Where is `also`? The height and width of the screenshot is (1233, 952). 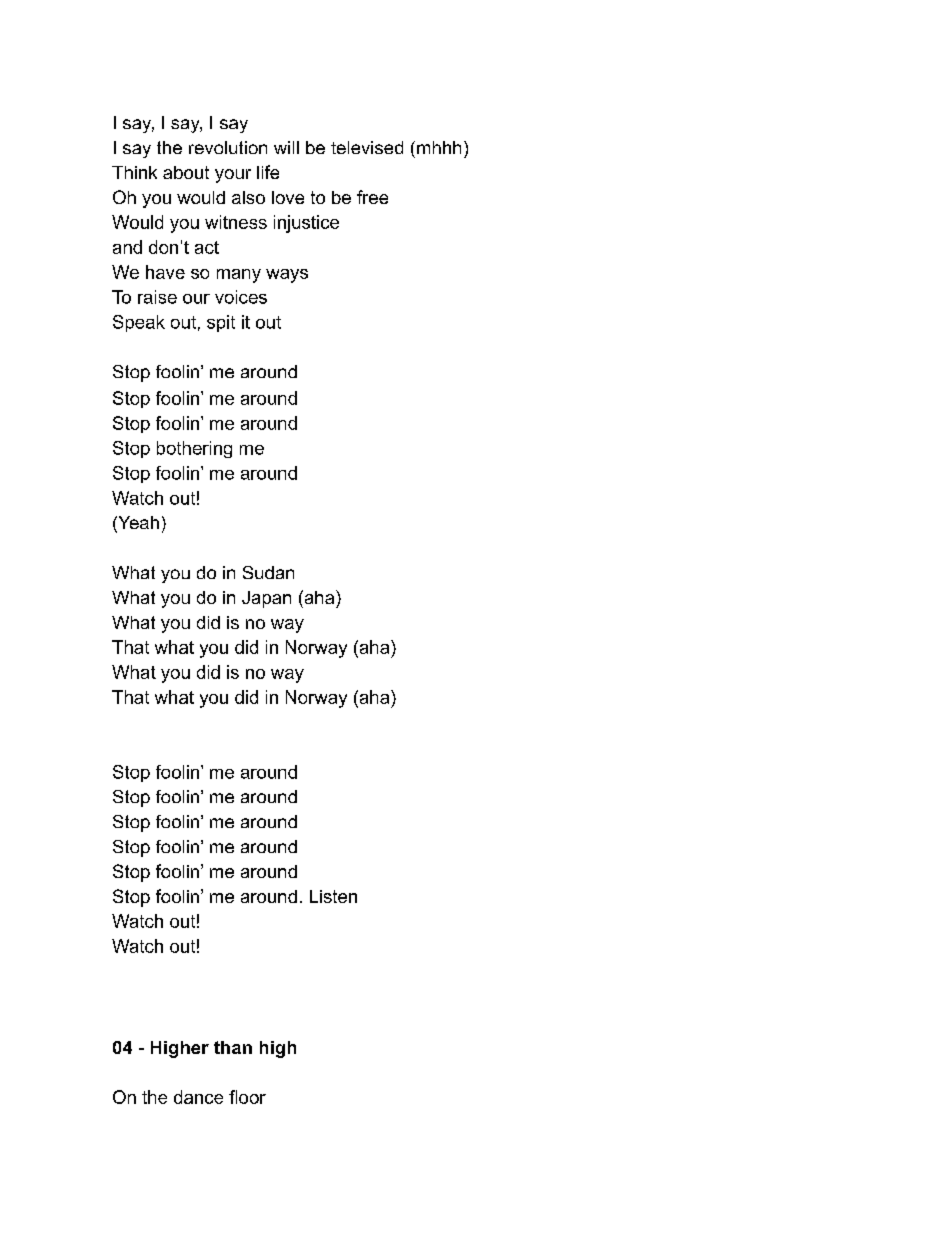
also is located at coordinates (248, 197).
